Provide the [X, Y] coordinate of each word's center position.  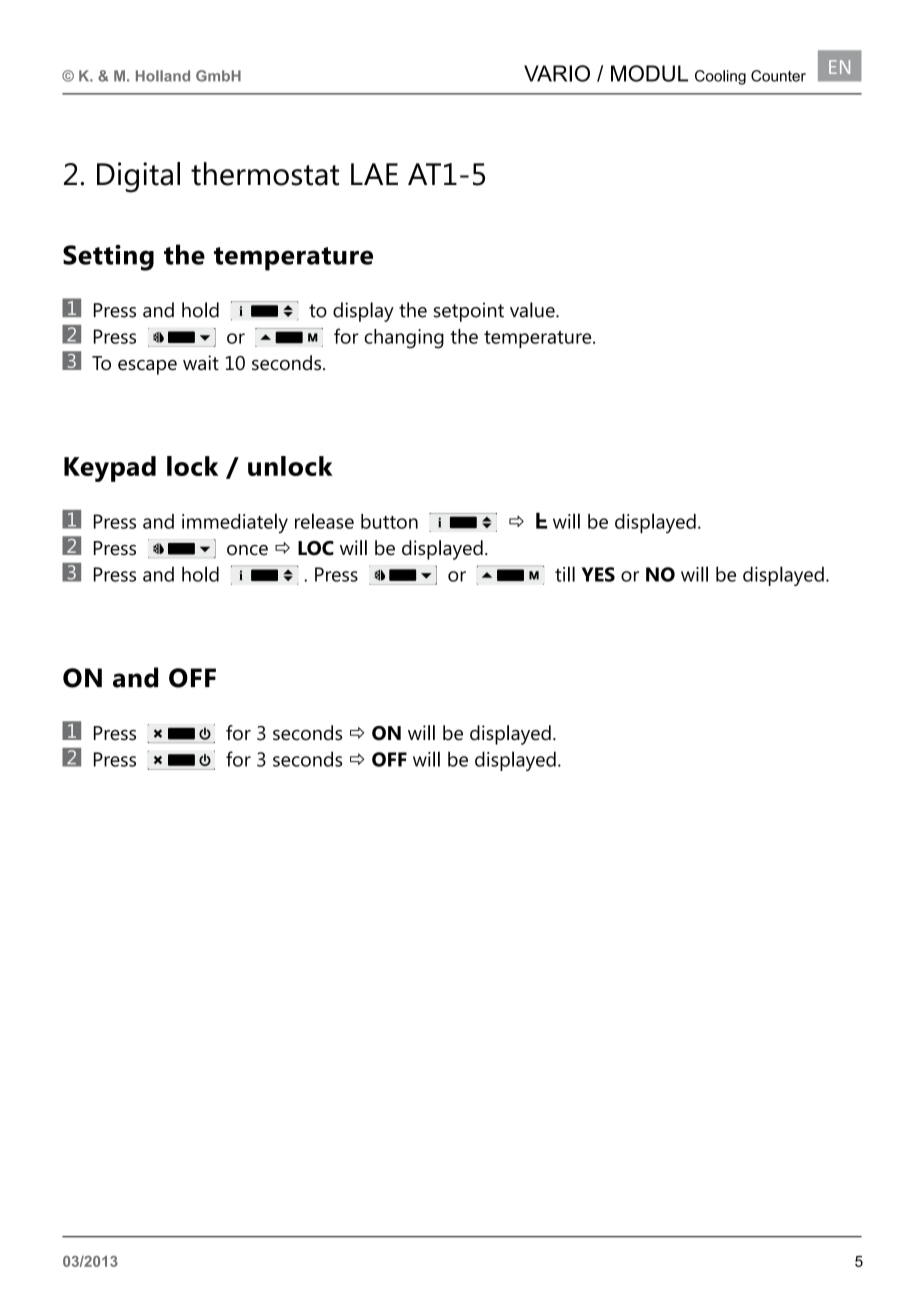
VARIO [557, 73]
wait [201, 363]
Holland [163, 76]
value [533, 310]
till [565, 574]
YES [598, 574]
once [247, 550]
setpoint [469, 312]
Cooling [720, 77]
